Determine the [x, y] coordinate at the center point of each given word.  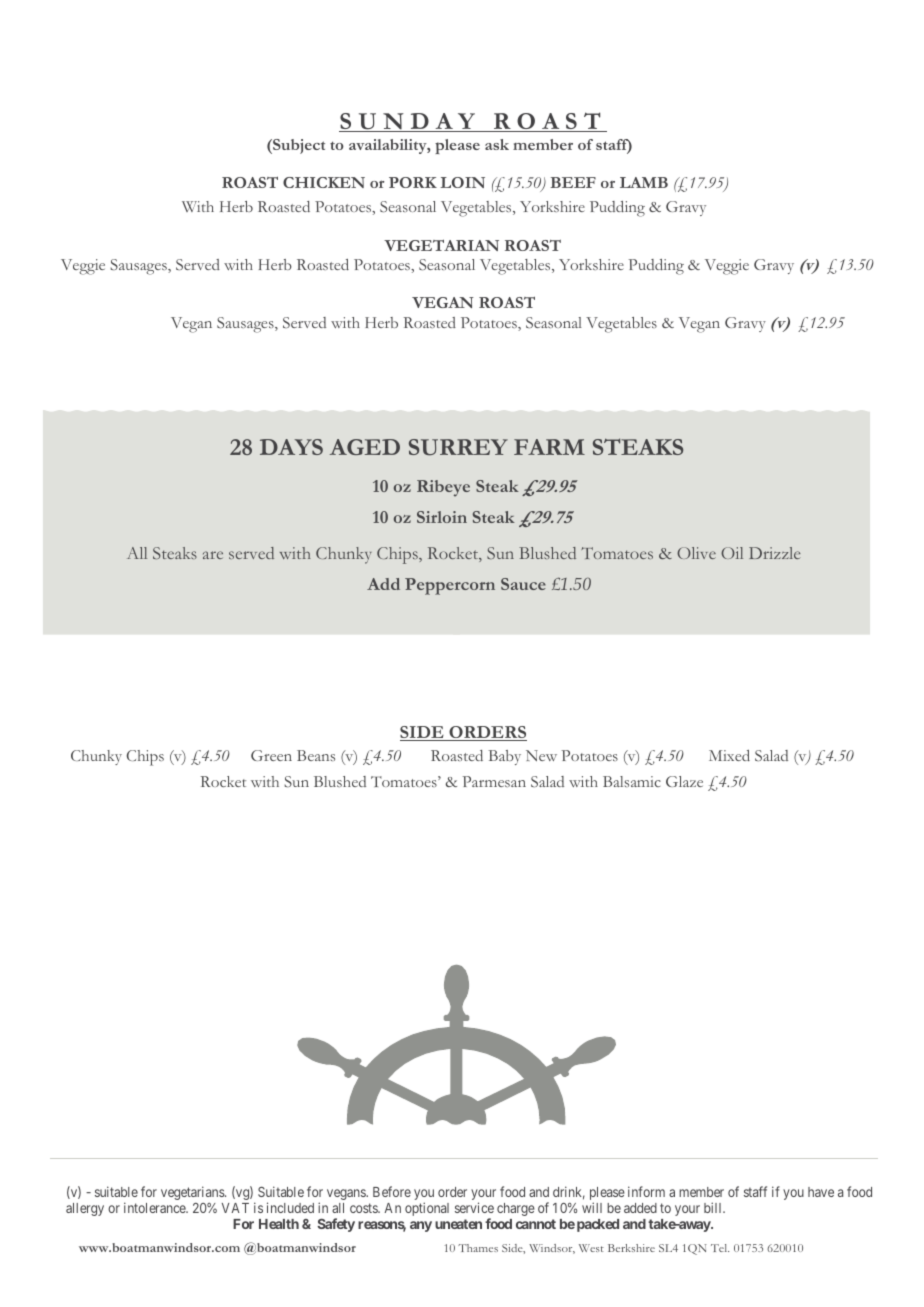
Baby [504, 757]
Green [271, 755]
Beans [316, 755]
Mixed [729, 755]
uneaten [458, 1224]
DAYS [291, 447]
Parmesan [494, 781]
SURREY [458, 447]
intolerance [156, 1207]
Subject [298, 146]
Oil [732, 553]
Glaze [684, 781]
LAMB [644, 182]
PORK [413, 182]
